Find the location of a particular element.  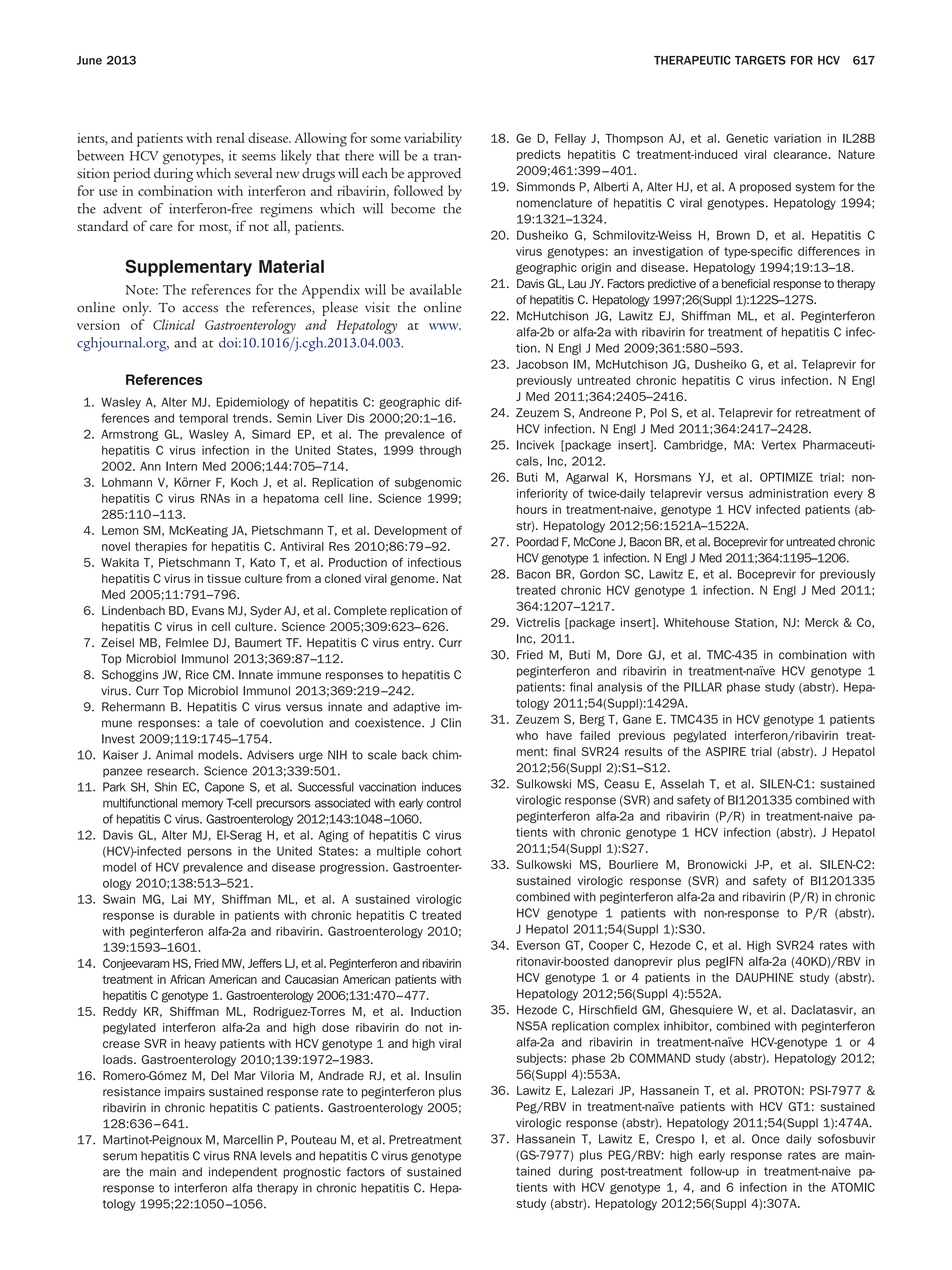

TARGETS is located at coordinates (760, 60).
